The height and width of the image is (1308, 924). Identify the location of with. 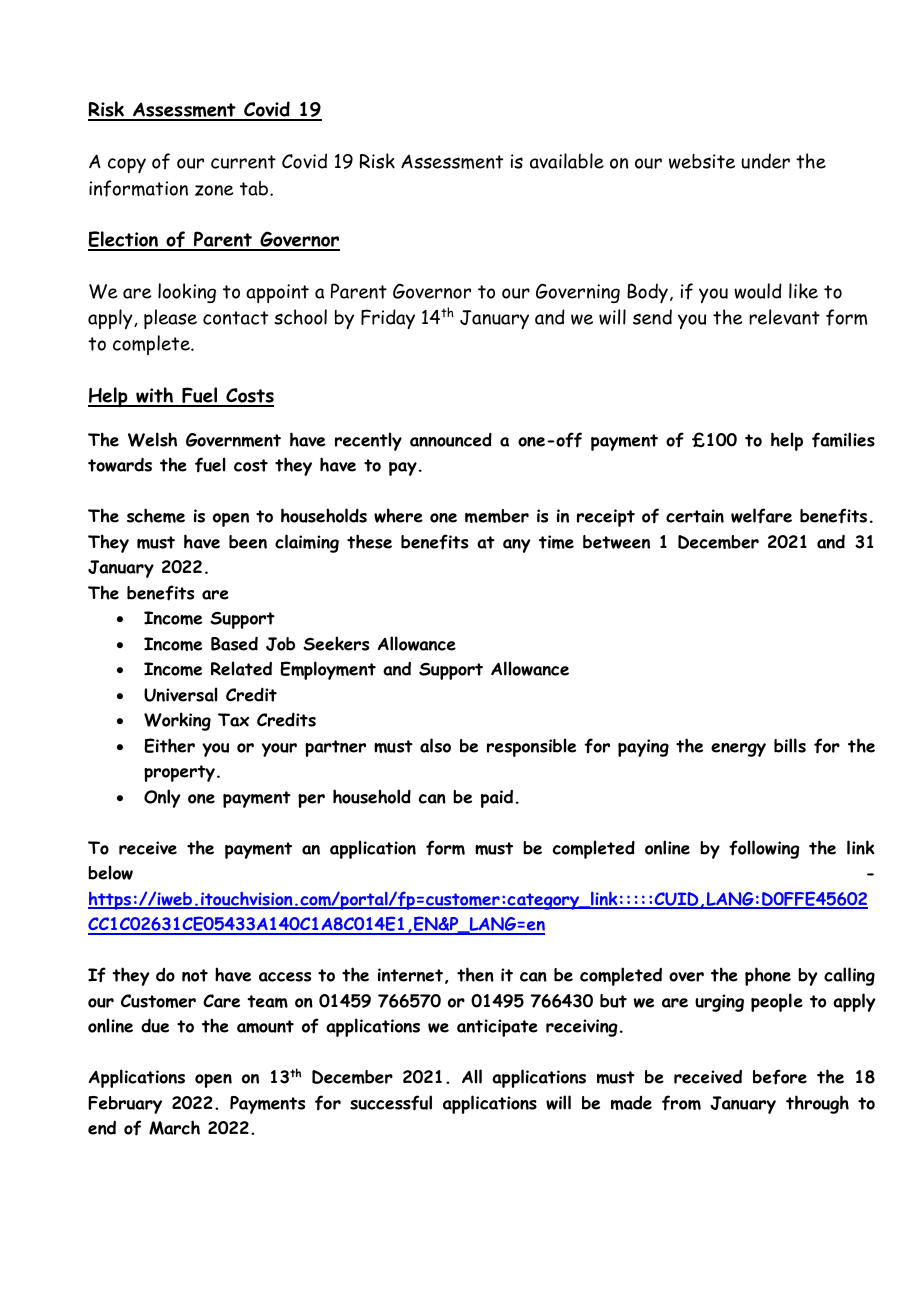
(155, 396).
